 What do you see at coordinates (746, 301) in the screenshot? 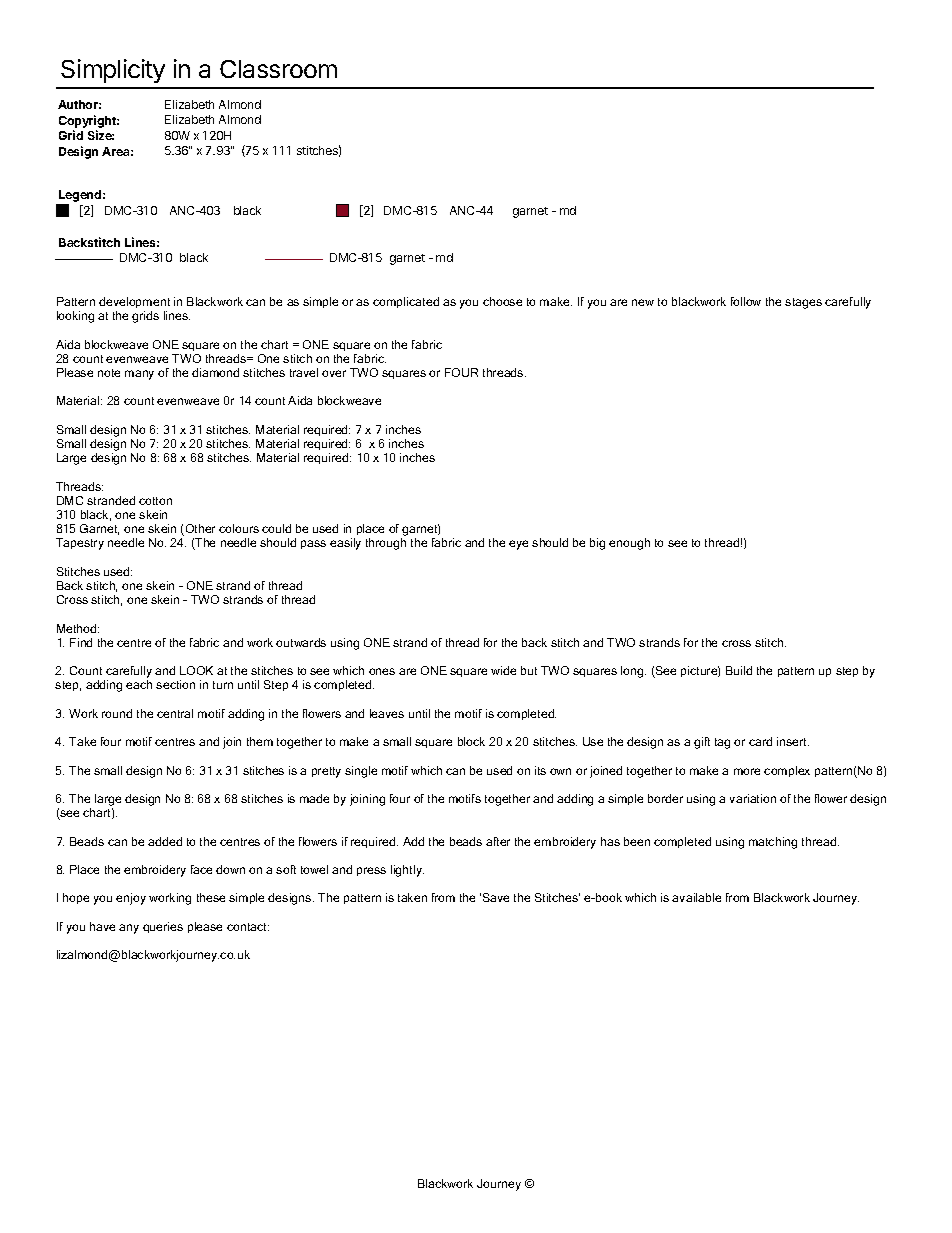
I see `follow` at bounding box center [746, 301].
